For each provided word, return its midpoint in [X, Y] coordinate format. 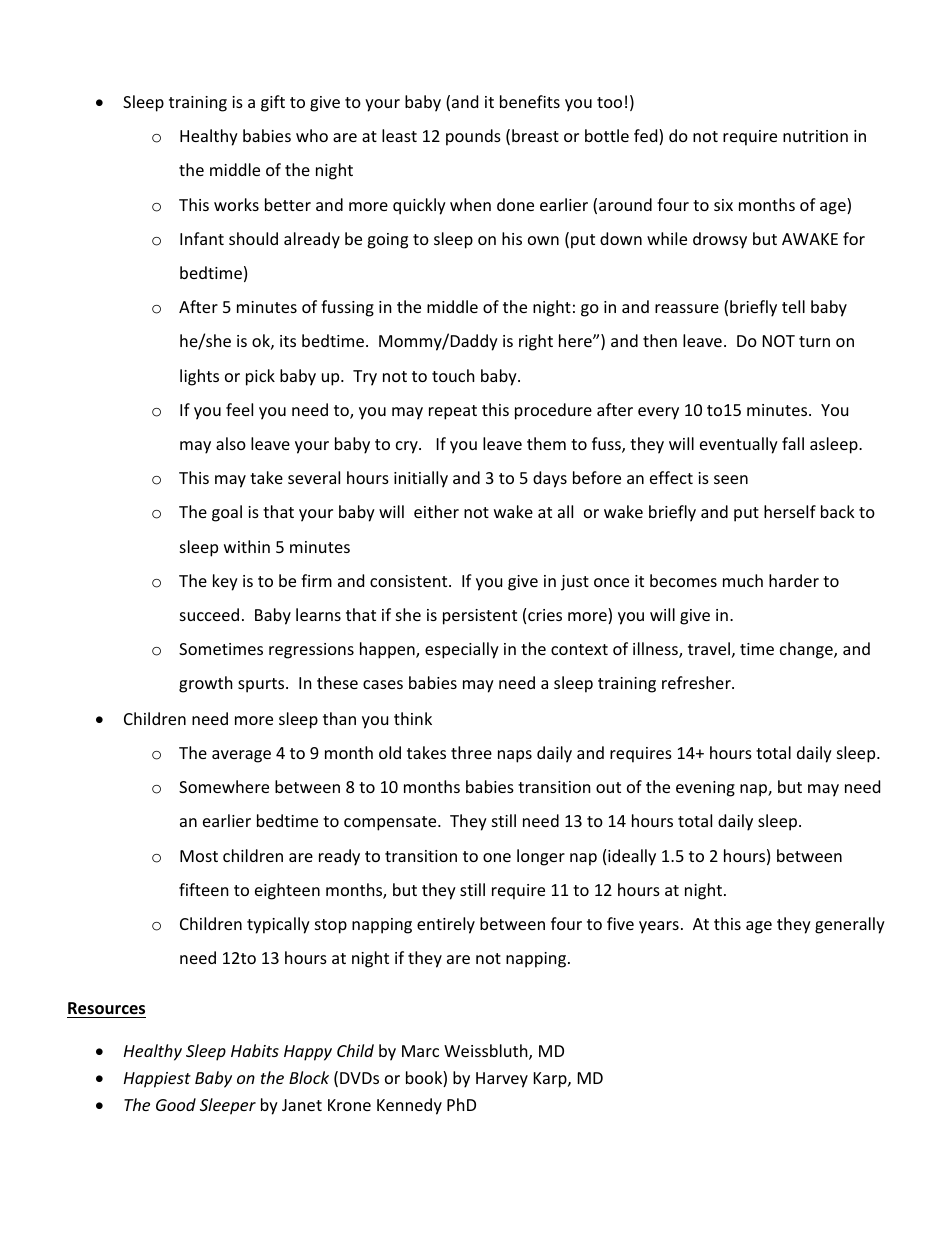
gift [273, 103]
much [743, 580]
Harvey [502, 1080]
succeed [209, 614]
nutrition [815, 136]
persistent [480, 617]
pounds [473, 137]
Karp [551, 1080]
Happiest [157, 1080]
